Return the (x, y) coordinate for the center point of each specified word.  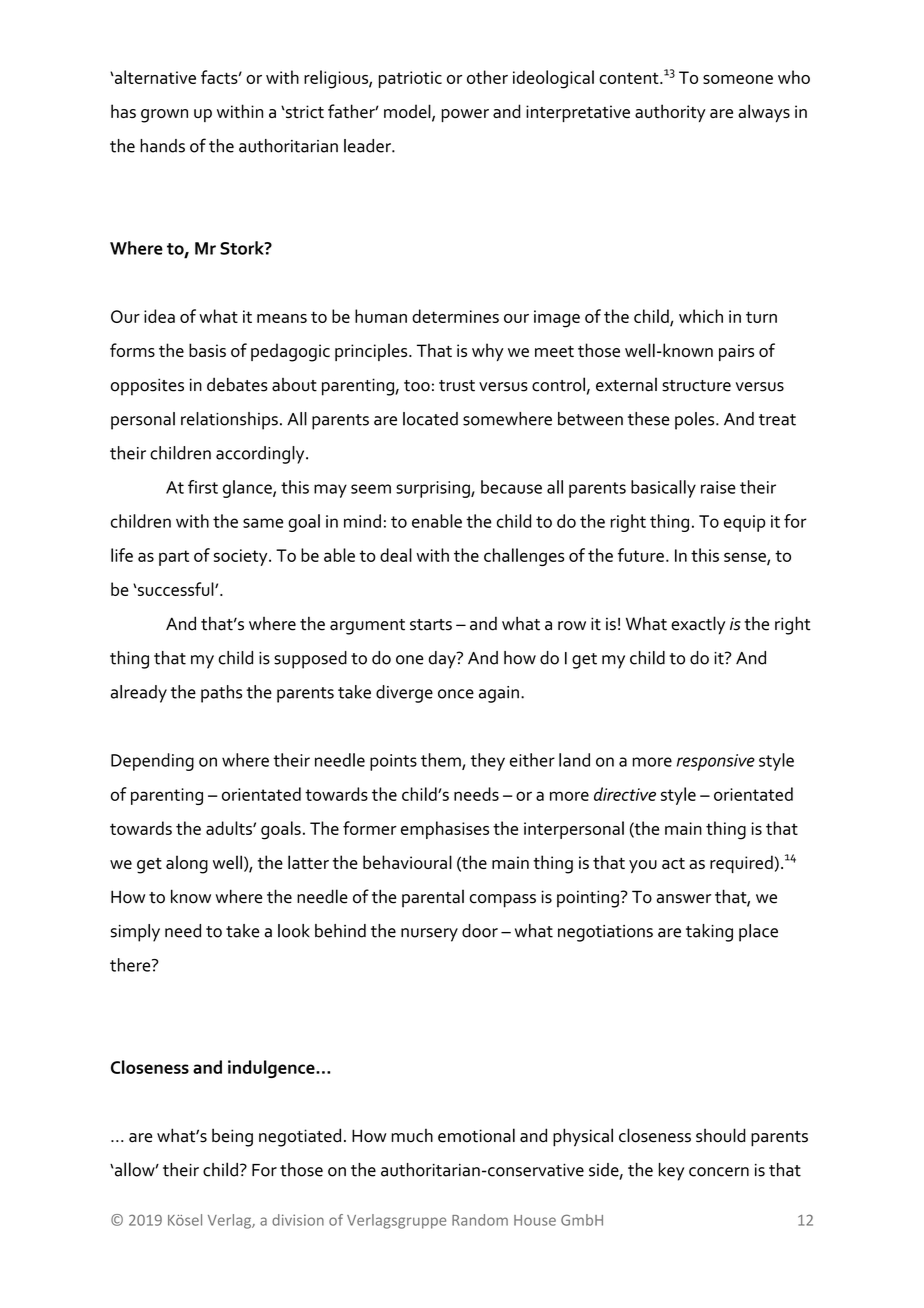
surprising (434, 489)
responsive (716, 762)
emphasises (445, 830)
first (203, 487)
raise (718, 487)
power (465, 115)
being (232, 1137)
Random (480, 1220)
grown (164, 116)
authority (670, 113)
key (671, 1172)
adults (230, 828)
